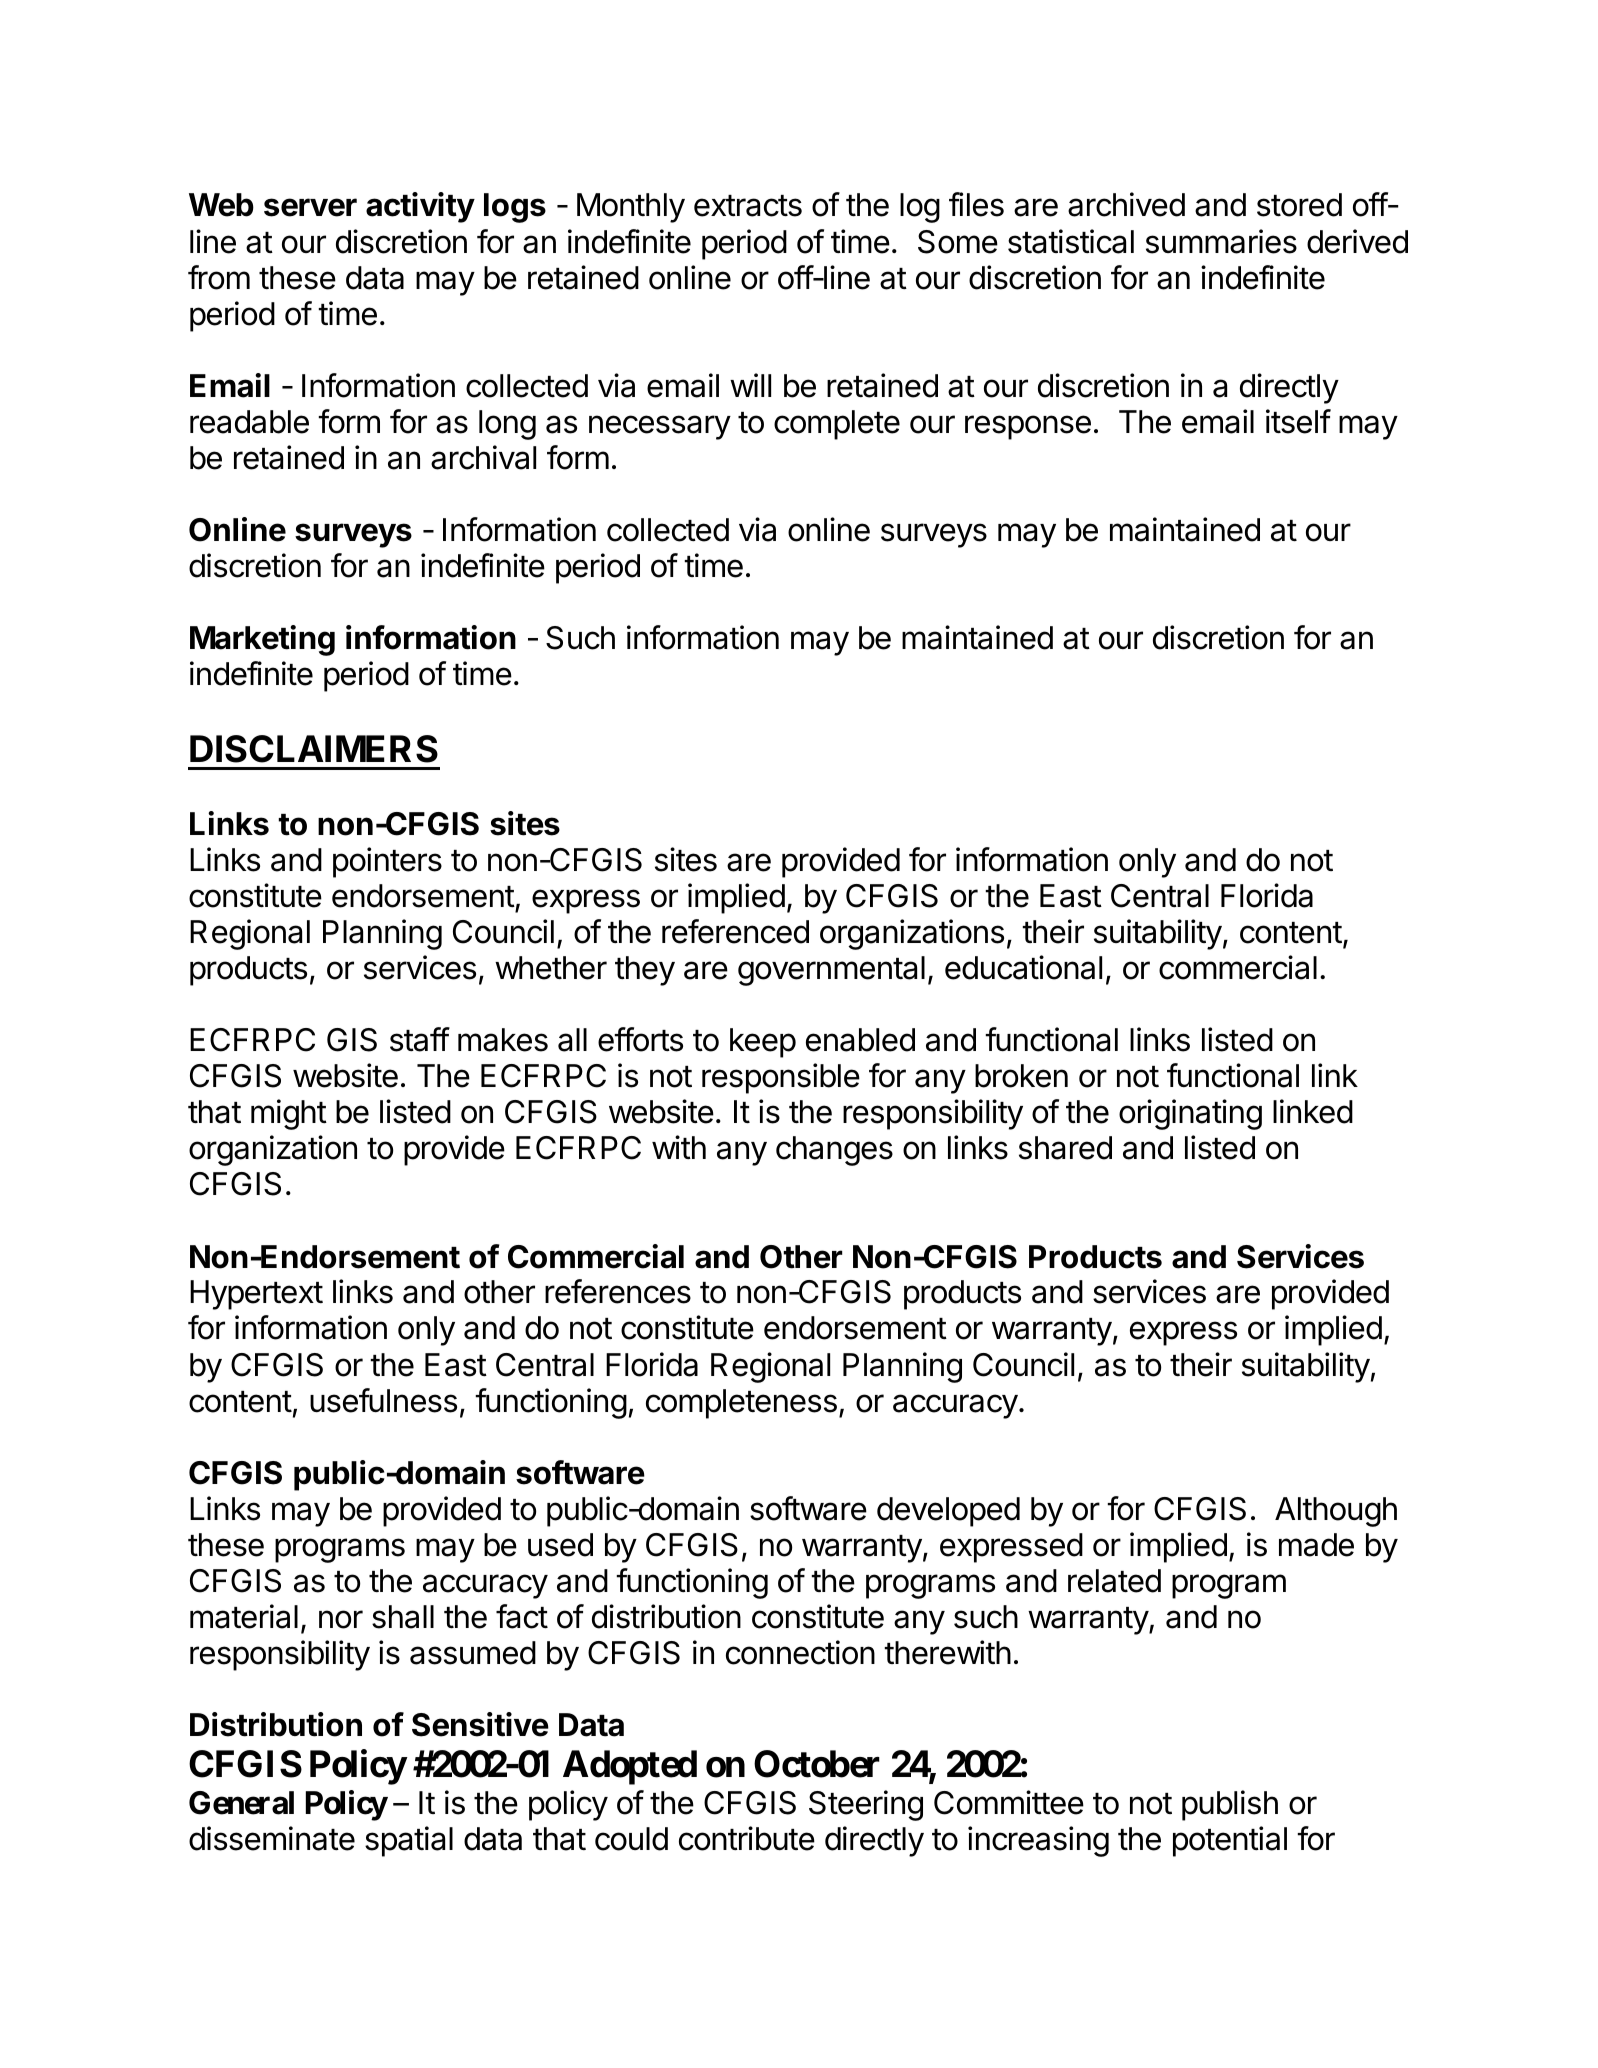 This document has width=1598, height=2068. What do you see at coordinates (409, 1841) in the document?
I see `spatial` at bounding box center [409, 1841].
